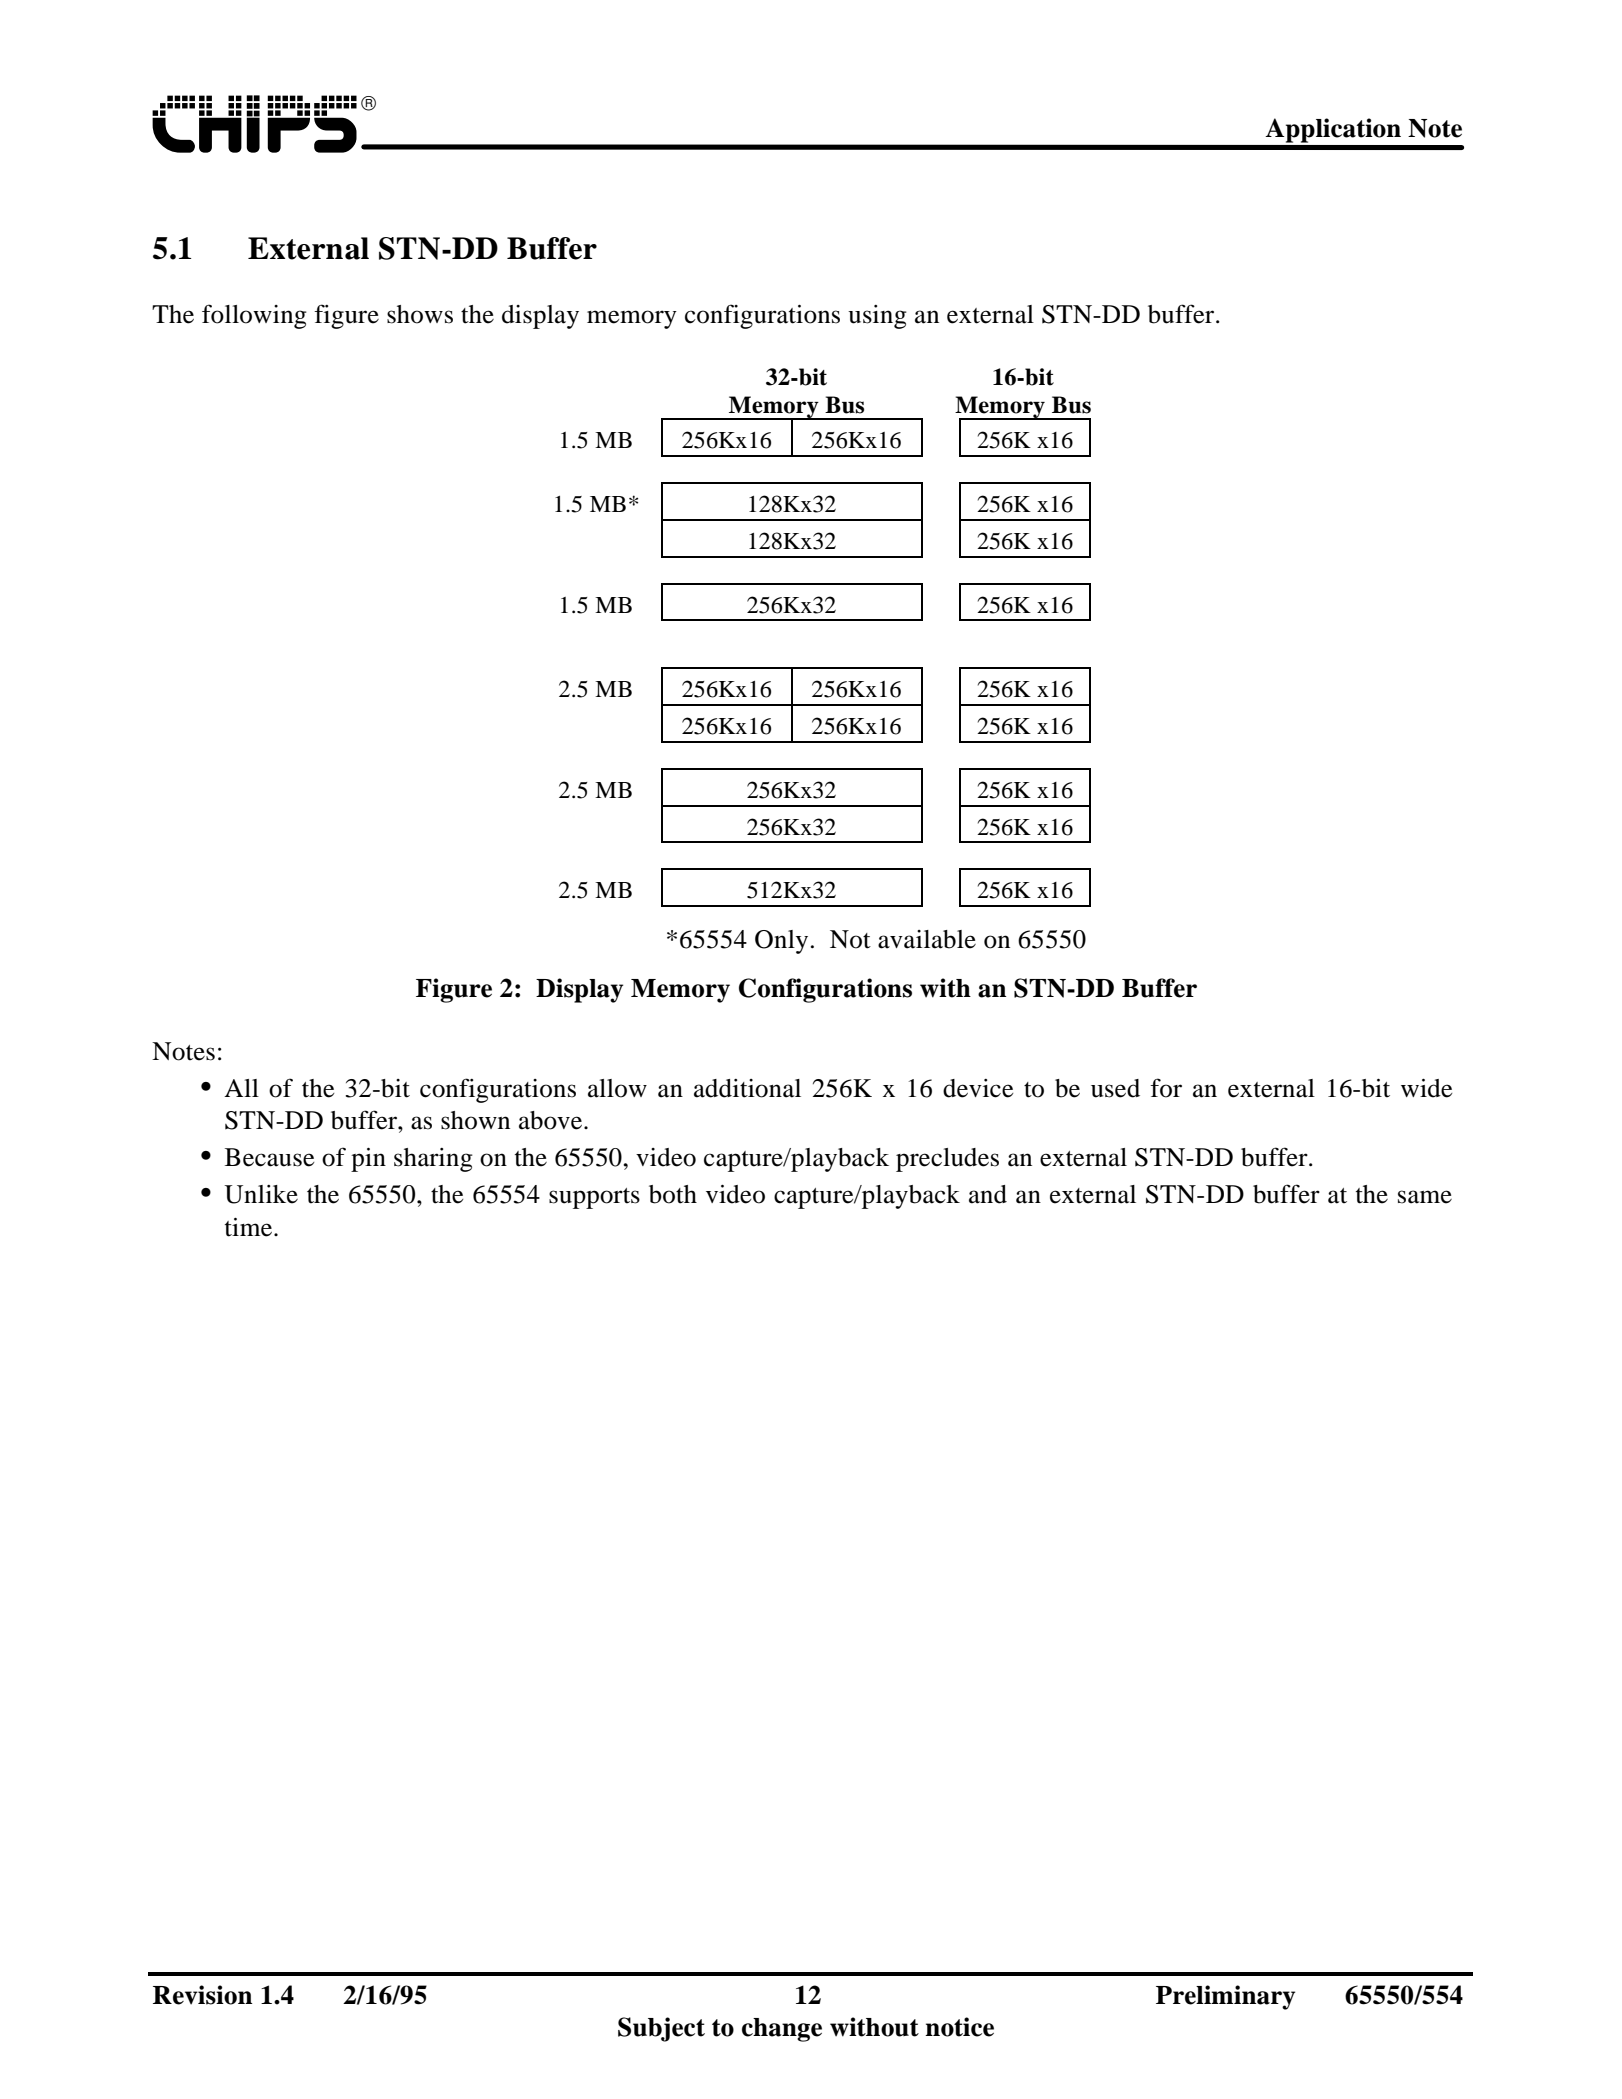  Describe the element at coordinates (1225, 1997) in the document. I see `Preliminary` at that location.
